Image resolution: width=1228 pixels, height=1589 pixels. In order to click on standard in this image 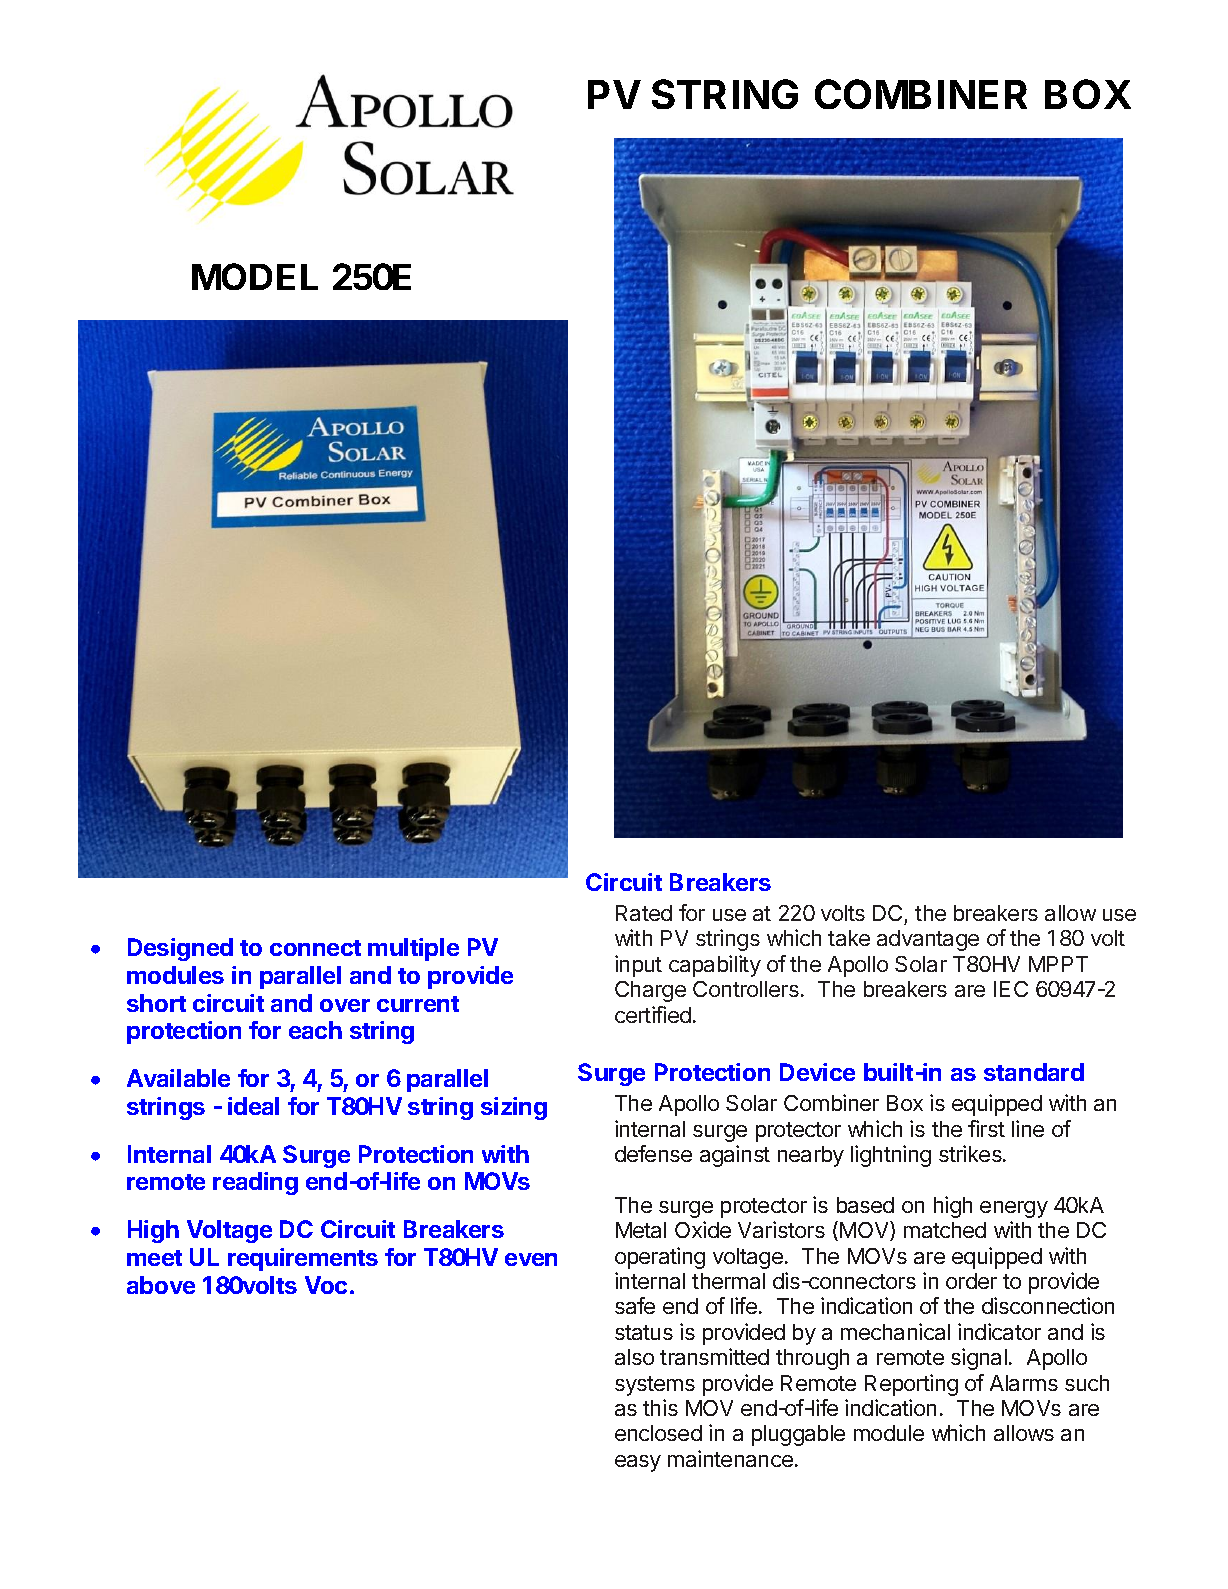, I will do `click(1034, 1072)`.
